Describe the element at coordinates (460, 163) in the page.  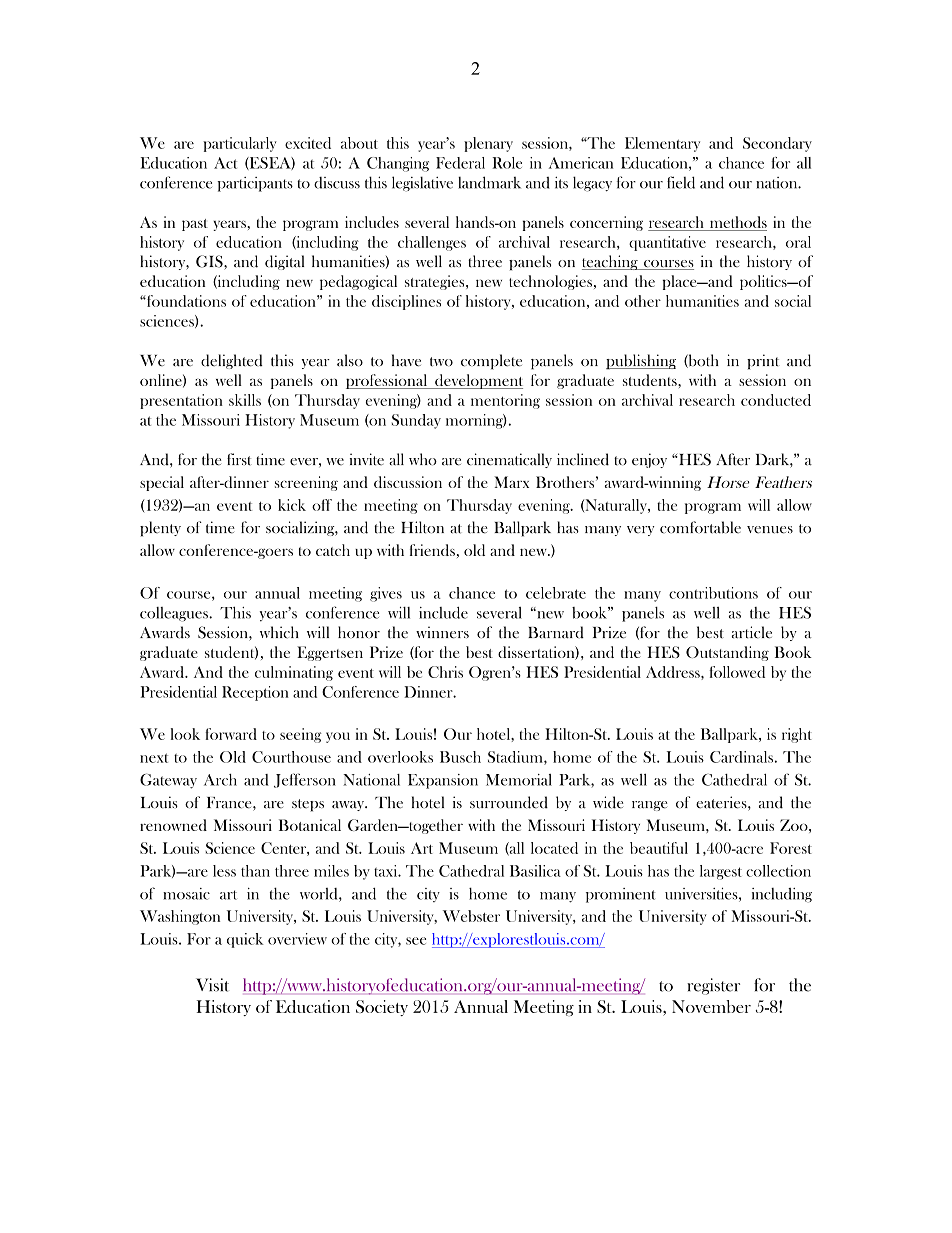
I see `Federal` at that location.
